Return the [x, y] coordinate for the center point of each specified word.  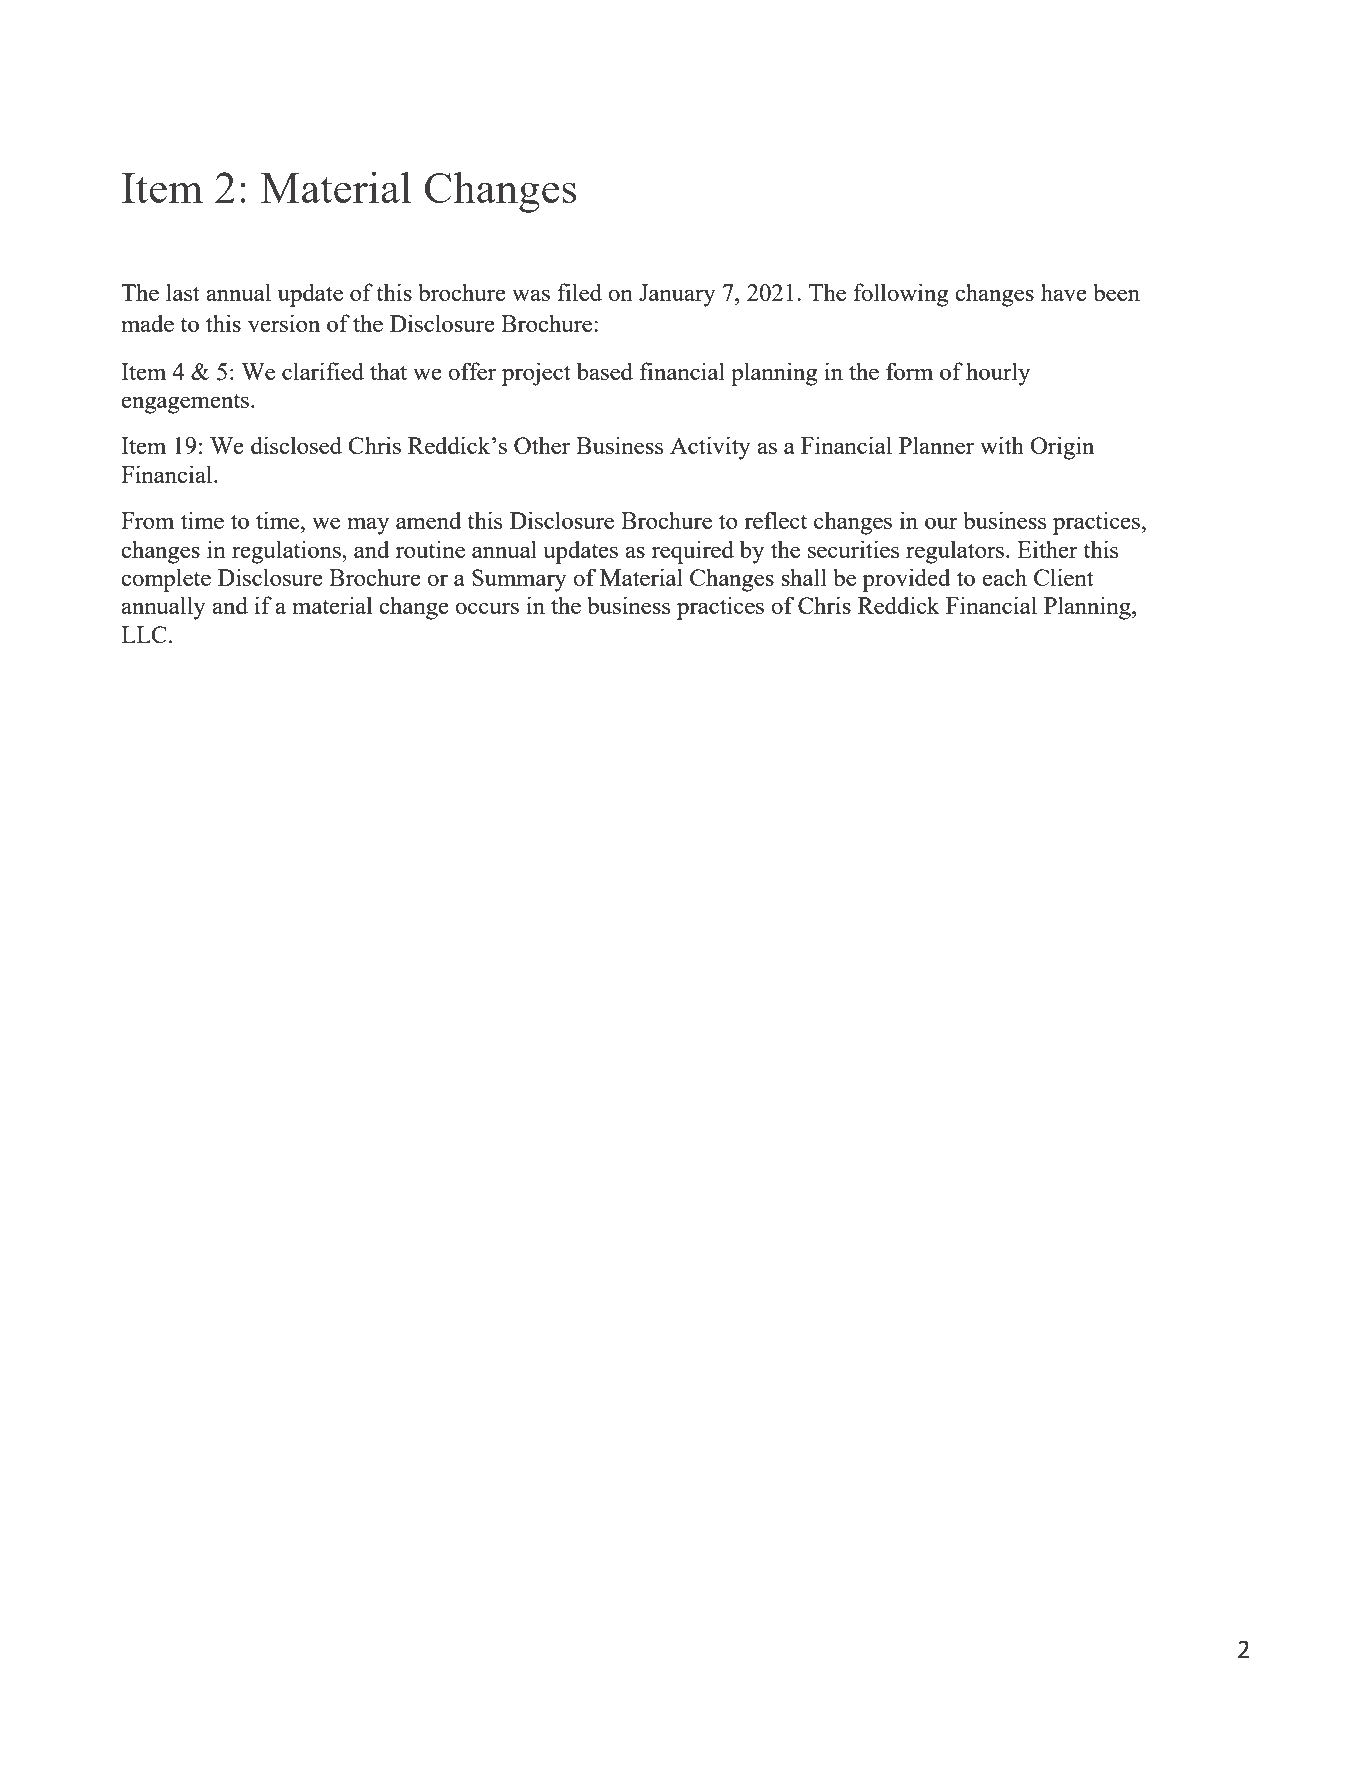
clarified [323, 371]
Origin [1062, 448]
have [1064, 292]
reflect [775, 520]
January [677, 295]
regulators [955, 552]
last [183, 292]
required [693, 552]
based [605, 371]
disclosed [296, 445]
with [1002, 445]
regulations [287, 552]
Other [542, 445]
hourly [998, 374]
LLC [144, 634]
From [147, 520]
